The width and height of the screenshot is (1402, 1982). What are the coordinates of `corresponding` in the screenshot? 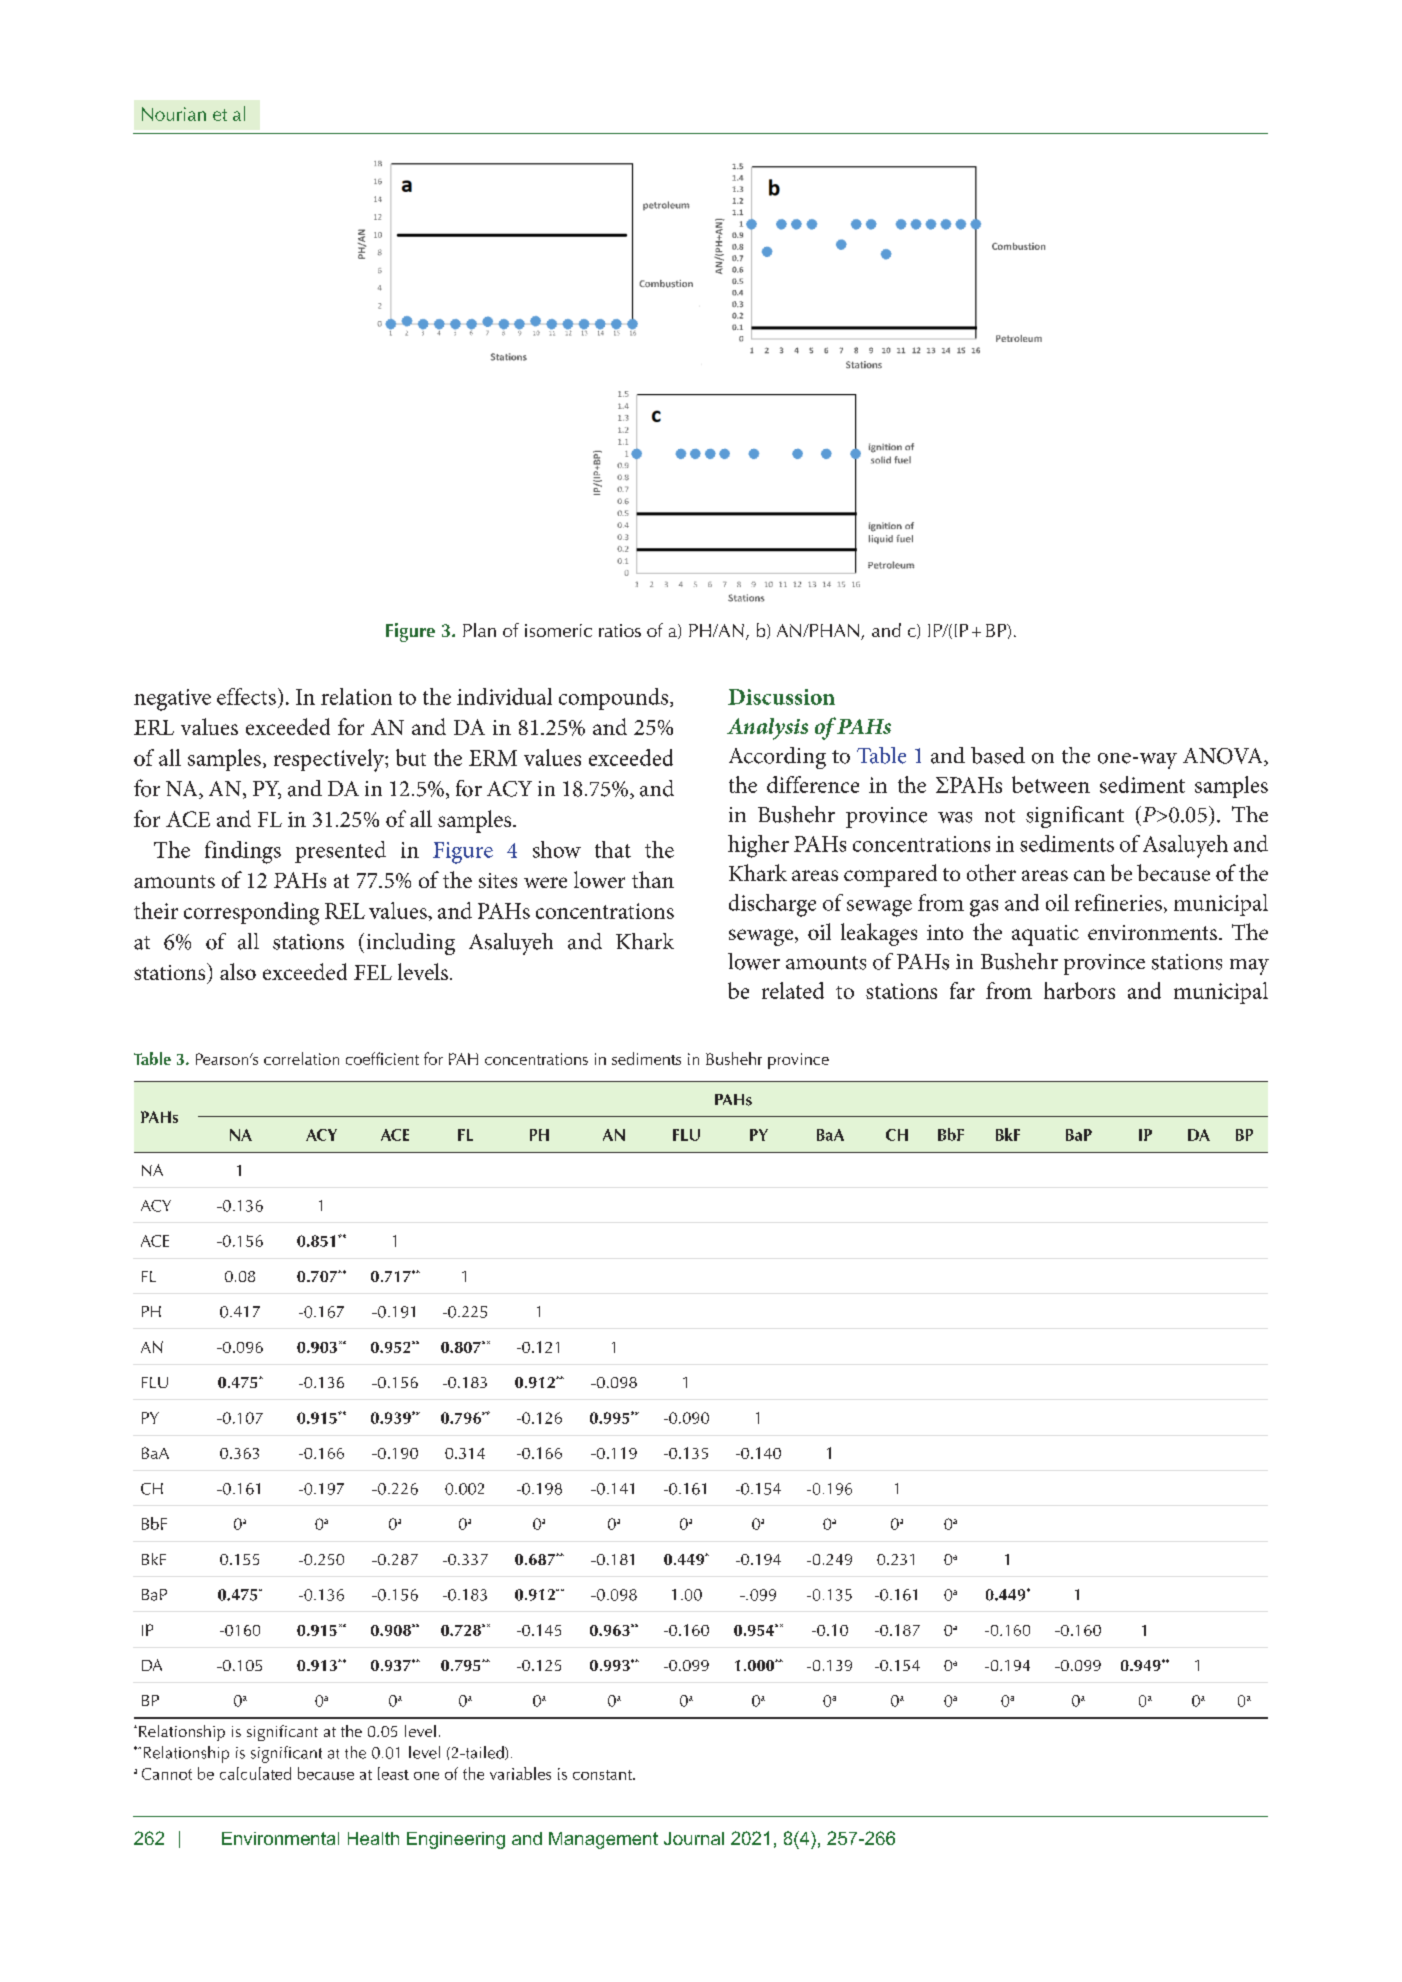 It's located at (251, 913).
